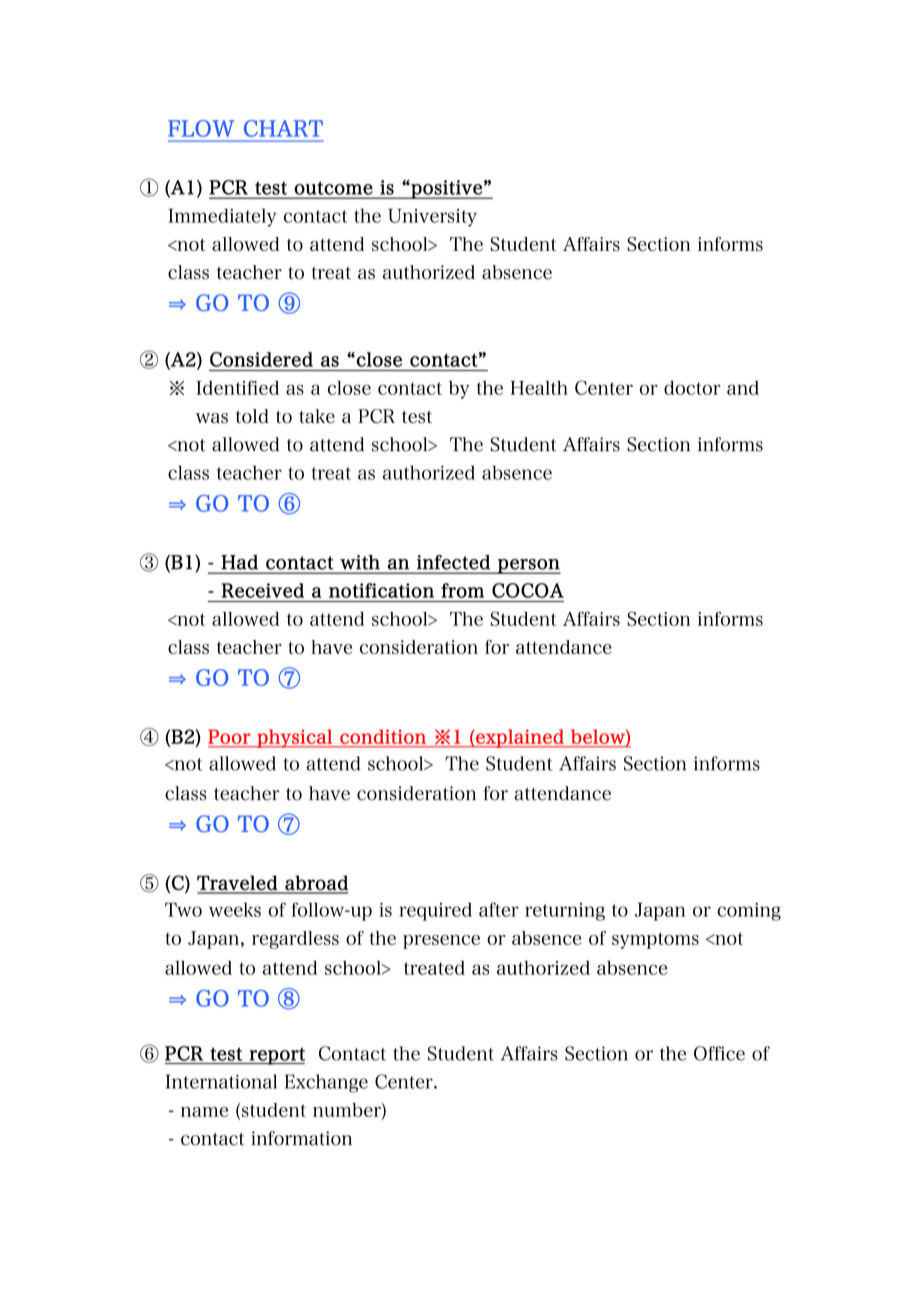  I want to click on physical, so click(294, 738).
